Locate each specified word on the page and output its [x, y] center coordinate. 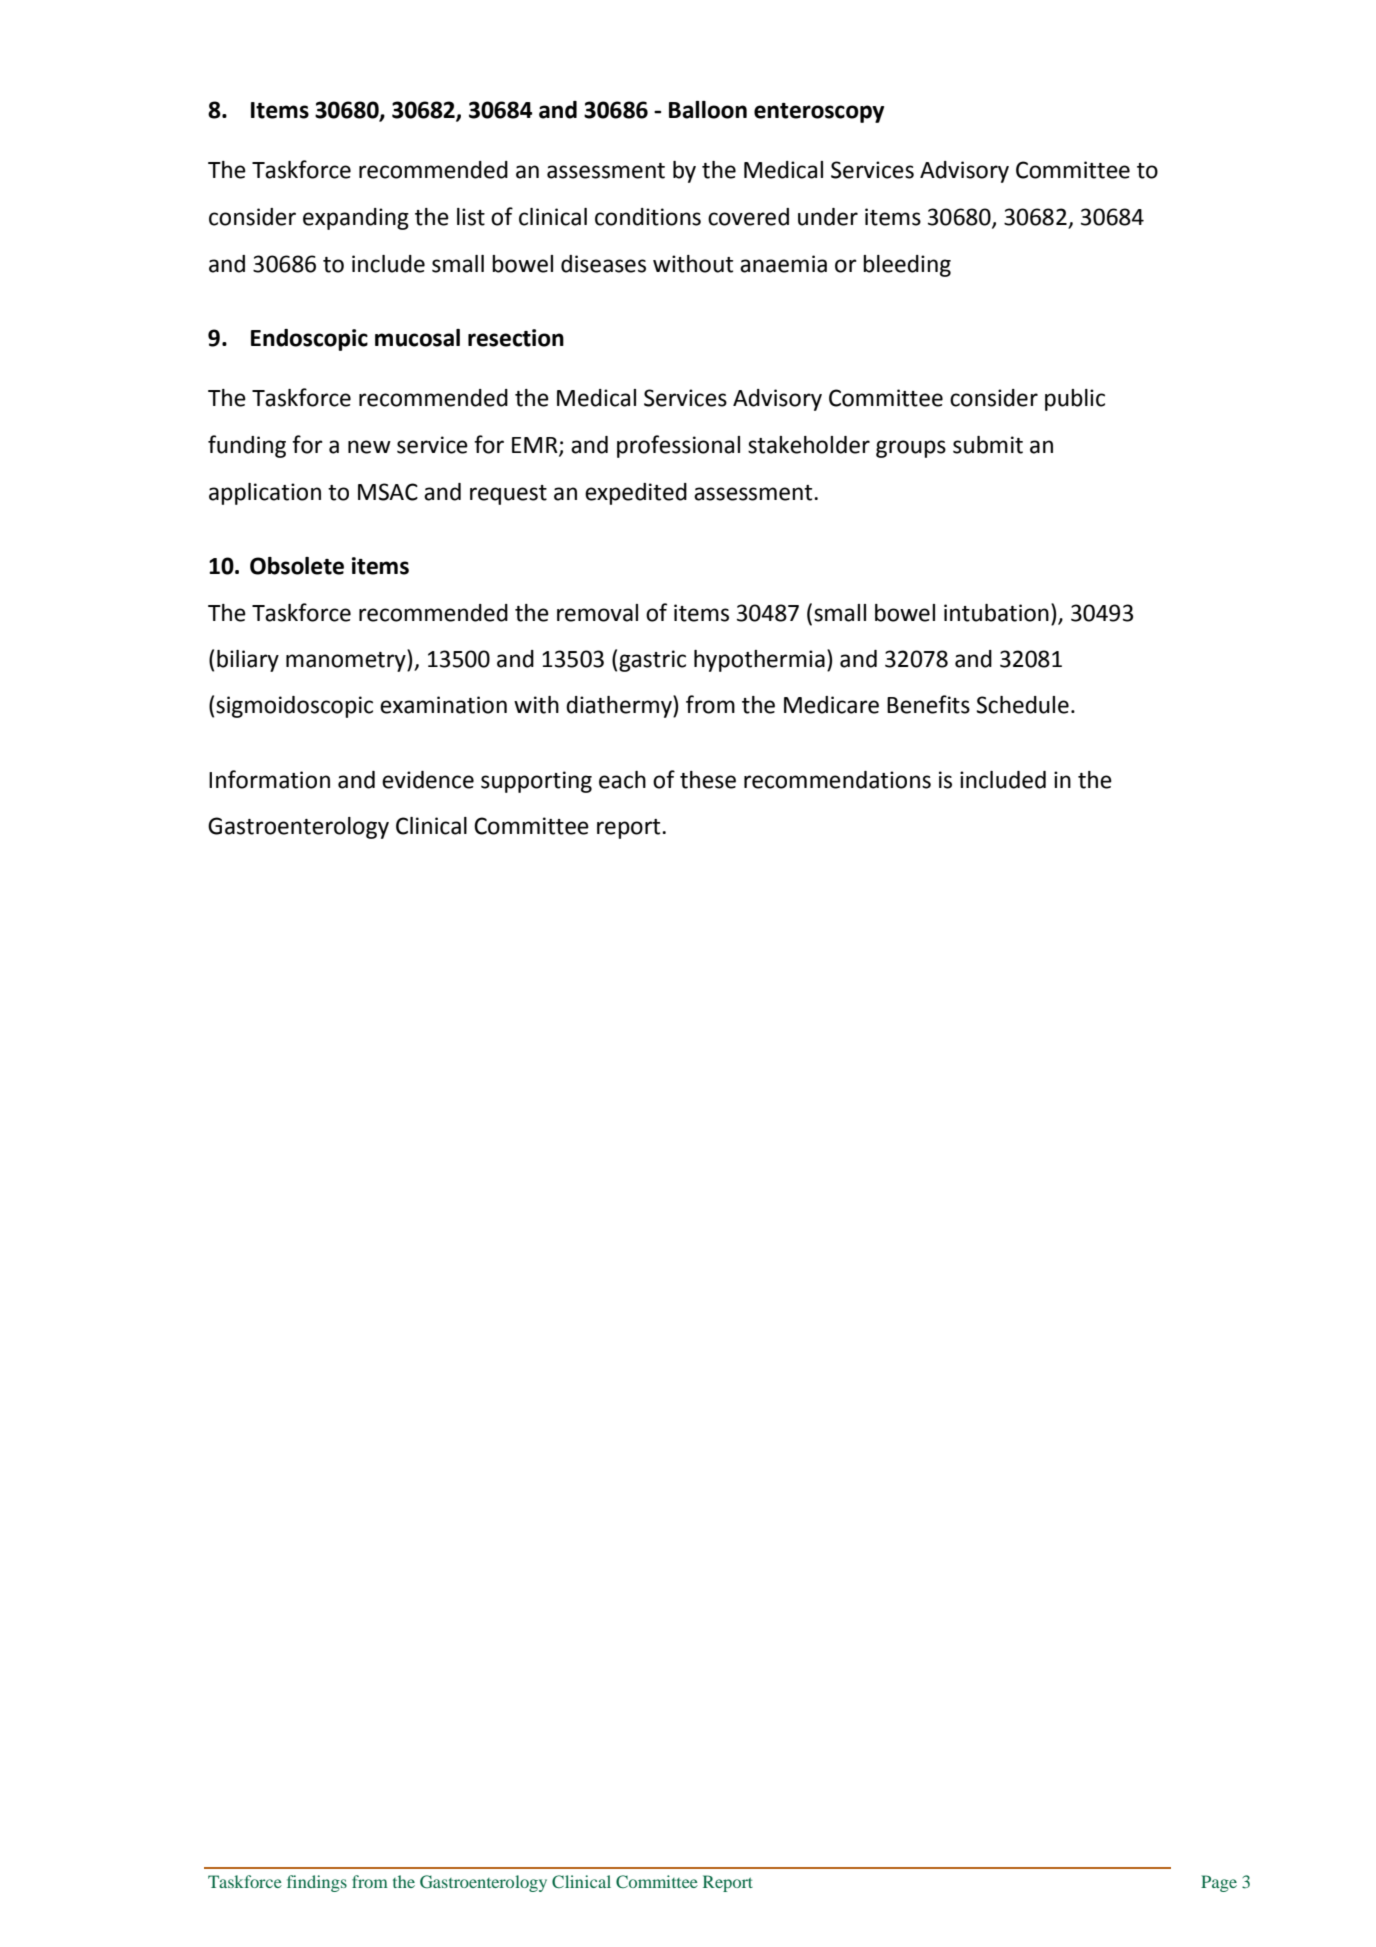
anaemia [783, 264]
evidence [428, 780]
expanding [356, 219]
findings [317, 1883]
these [708, 780]
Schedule [1022, 705]
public [1075, 400]
